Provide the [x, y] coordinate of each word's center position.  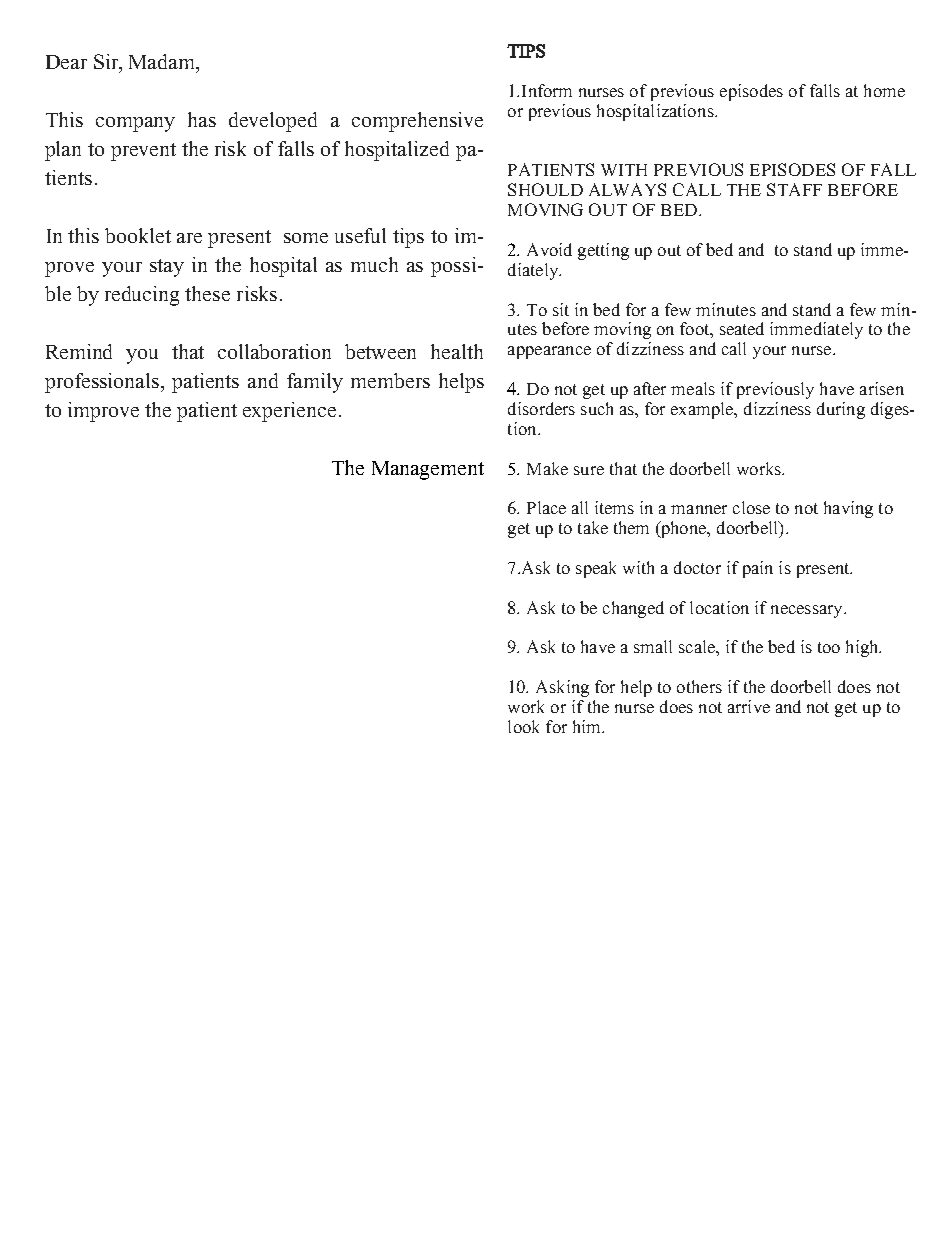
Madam [163, 63]
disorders [541, 408]
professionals [103, 383]
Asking [562, 688]
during [841, 410]
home [884, 90]
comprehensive [417, 122]
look [523, 726]
